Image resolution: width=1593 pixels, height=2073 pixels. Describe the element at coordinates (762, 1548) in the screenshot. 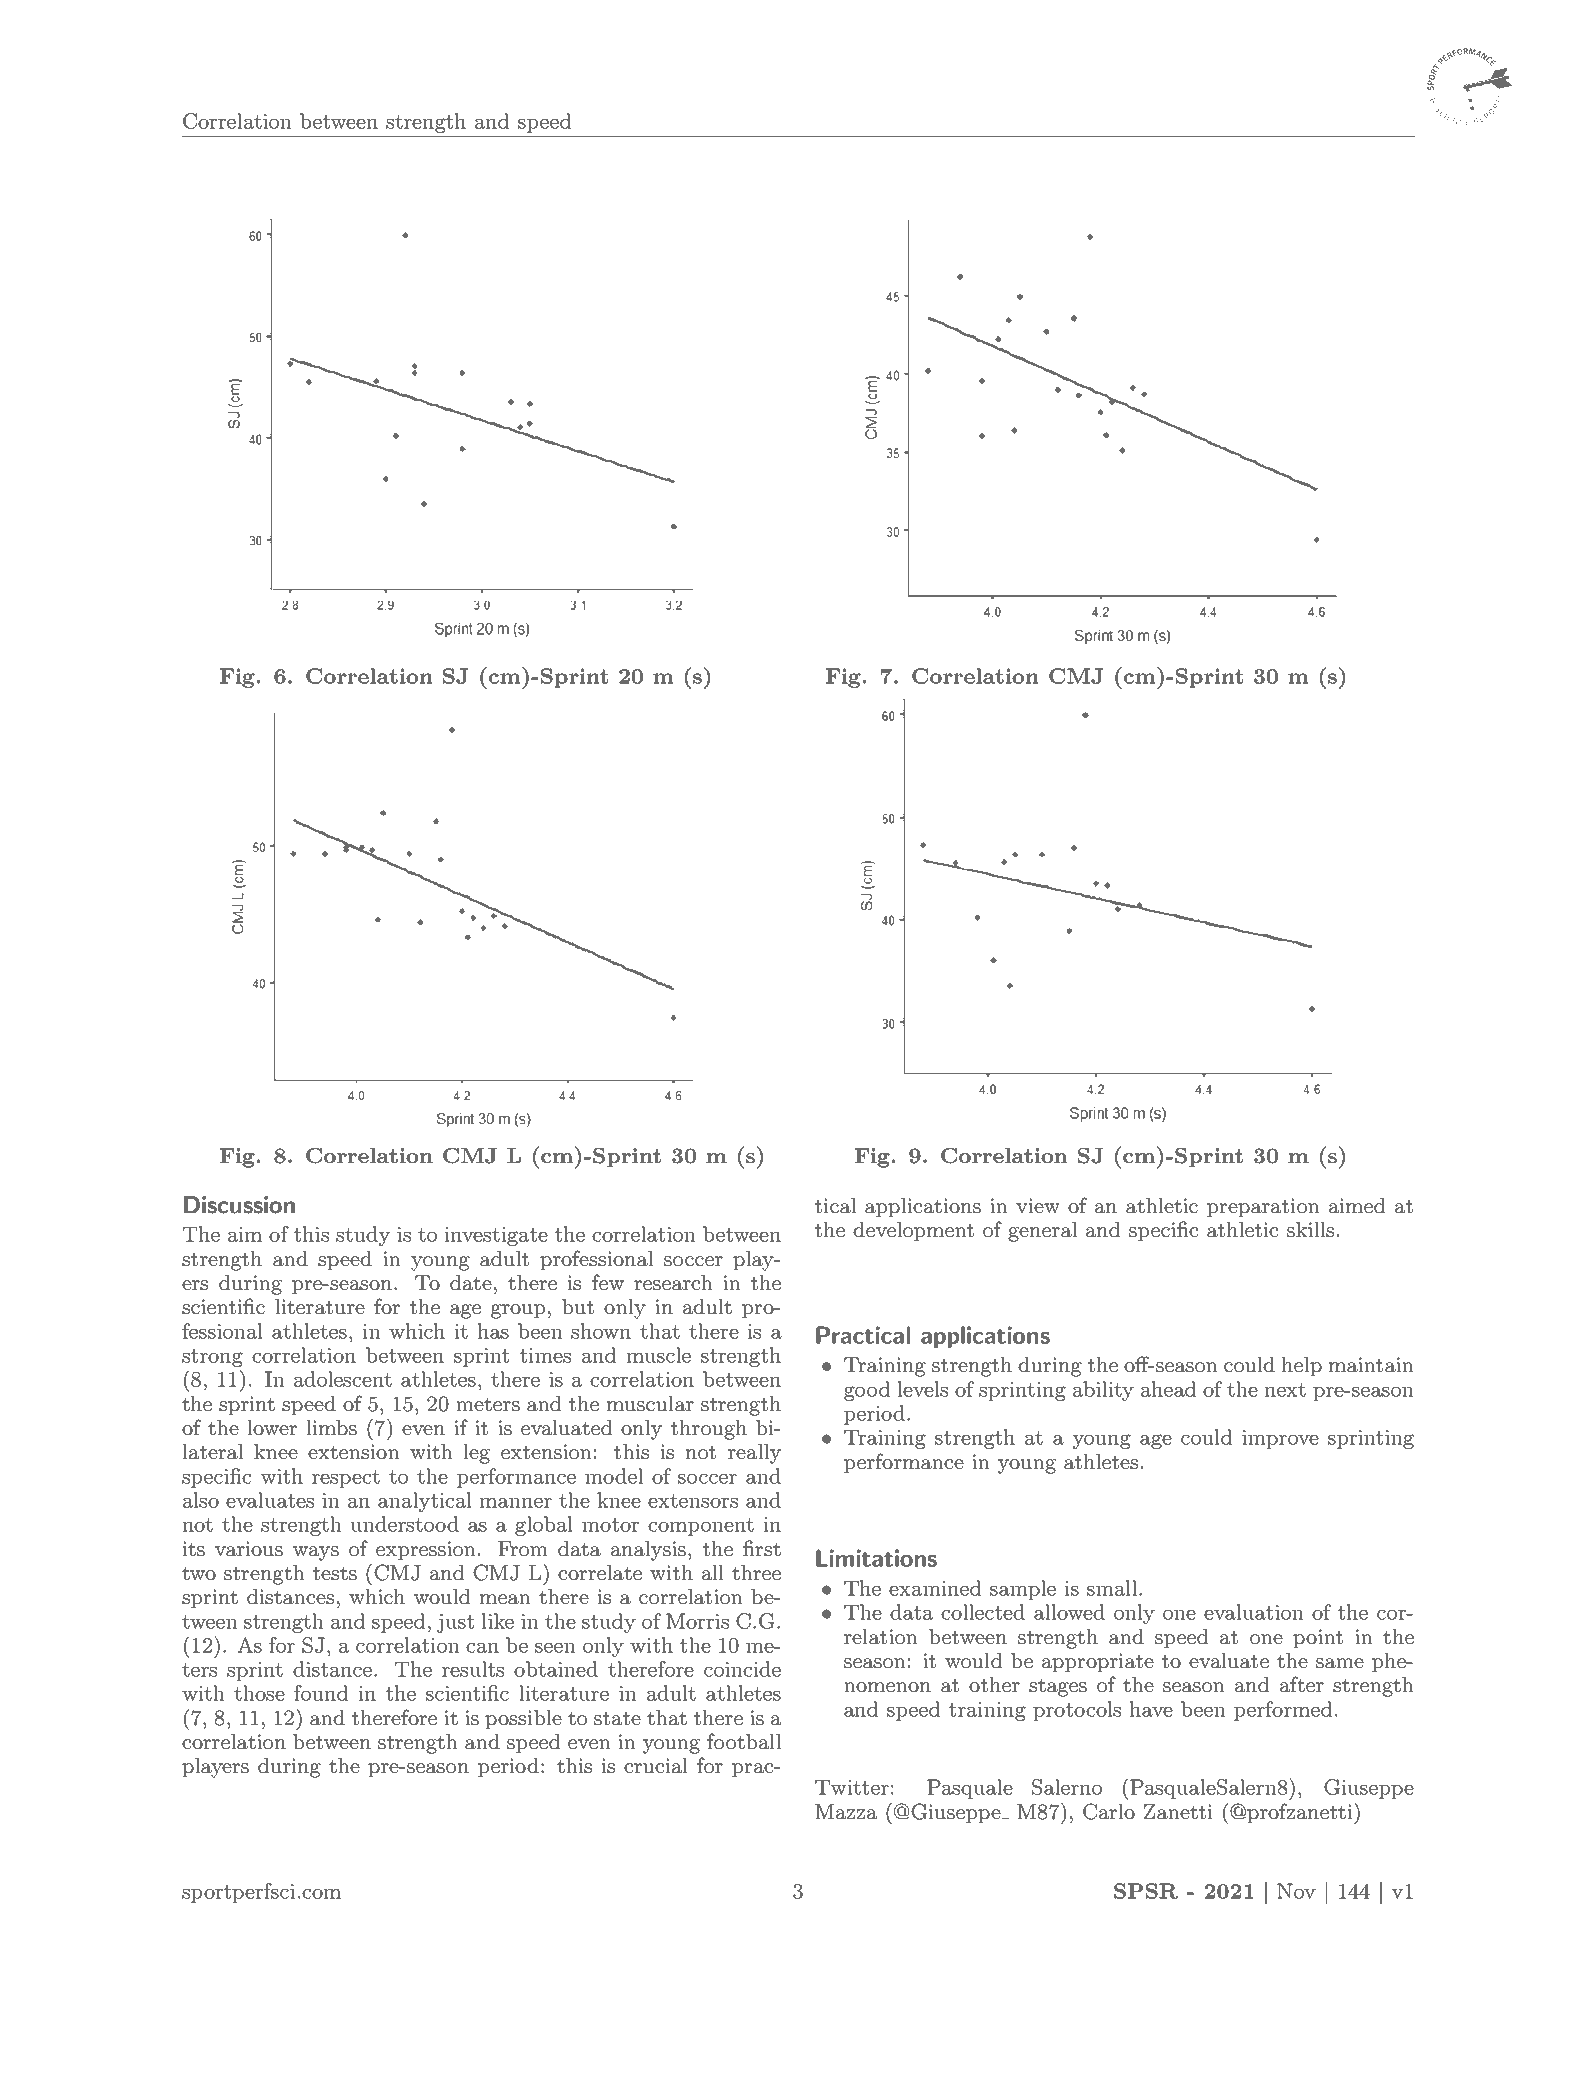

I see `first` at that location.
